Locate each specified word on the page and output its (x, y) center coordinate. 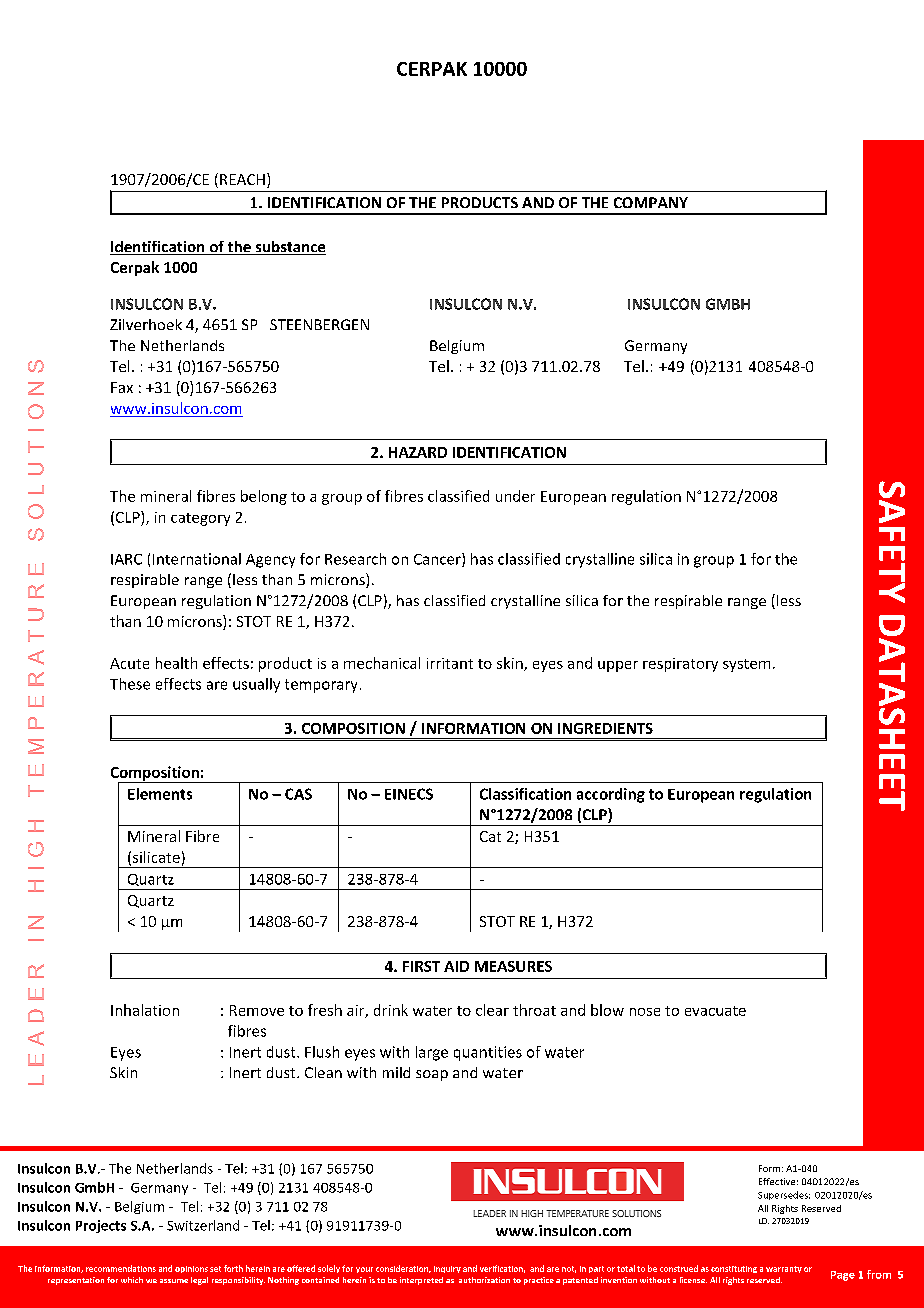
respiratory (680, 665)
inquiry (447, 1269)
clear (492, 1010)
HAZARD (418, 452)
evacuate (715, 1011)
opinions (191, 1269)
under (515, 496)
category (200, 519)
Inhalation (145, 1010)
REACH (242, 179)
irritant (450, 663)
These (130, 684)
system (746, 665)
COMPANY (651, 202)
